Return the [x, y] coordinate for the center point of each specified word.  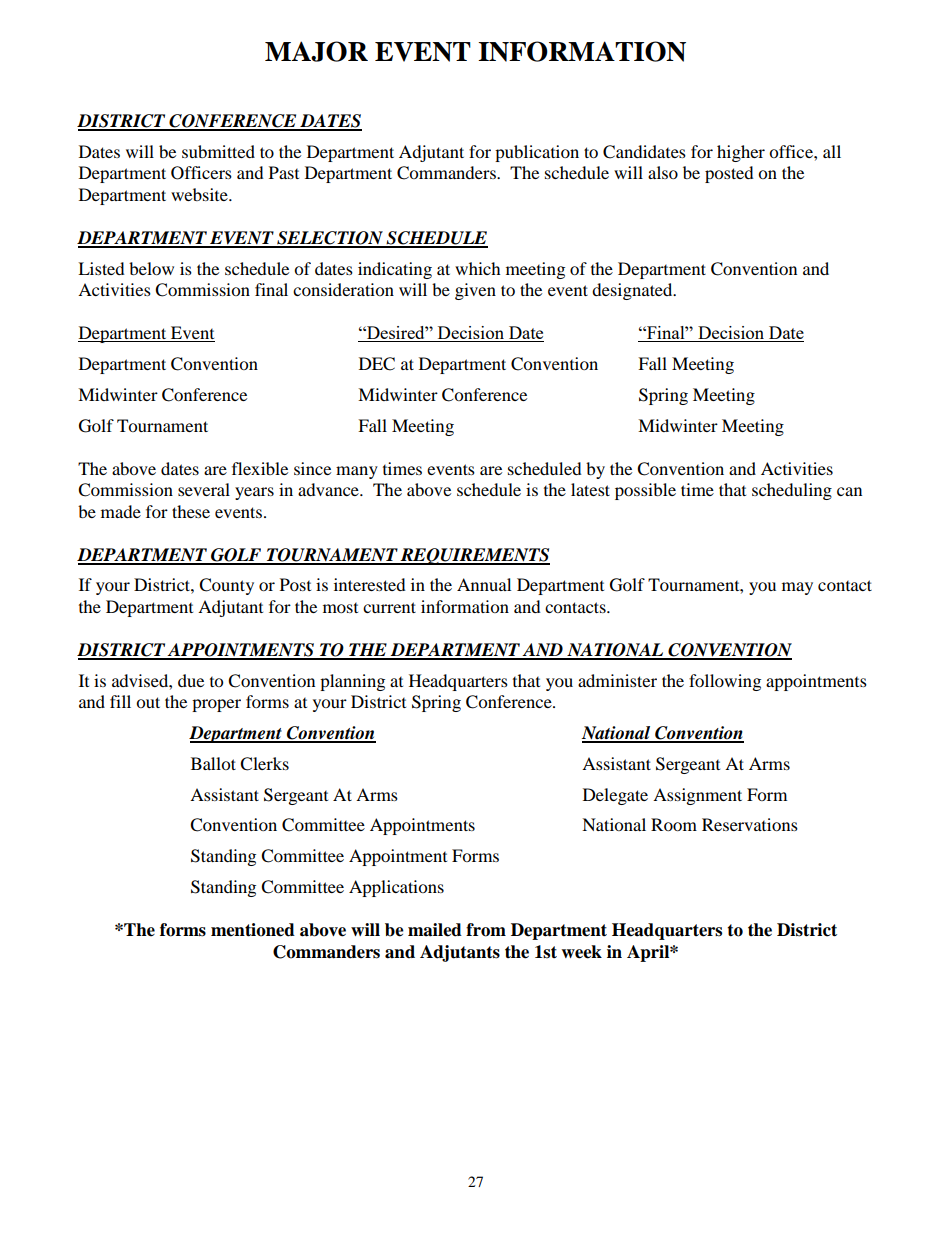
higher [741, 153]
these [191, 511]
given [475, 291]
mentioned [253, 930]
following [725, 682]
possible [645, 491]
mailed [435, 930]
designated [633, 291]
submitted [218, 151]
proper [216, 705]
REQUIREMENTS [474, 556]
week [581, 952]
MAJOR [316, 51]
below [151, 268]
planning [352, 682]
